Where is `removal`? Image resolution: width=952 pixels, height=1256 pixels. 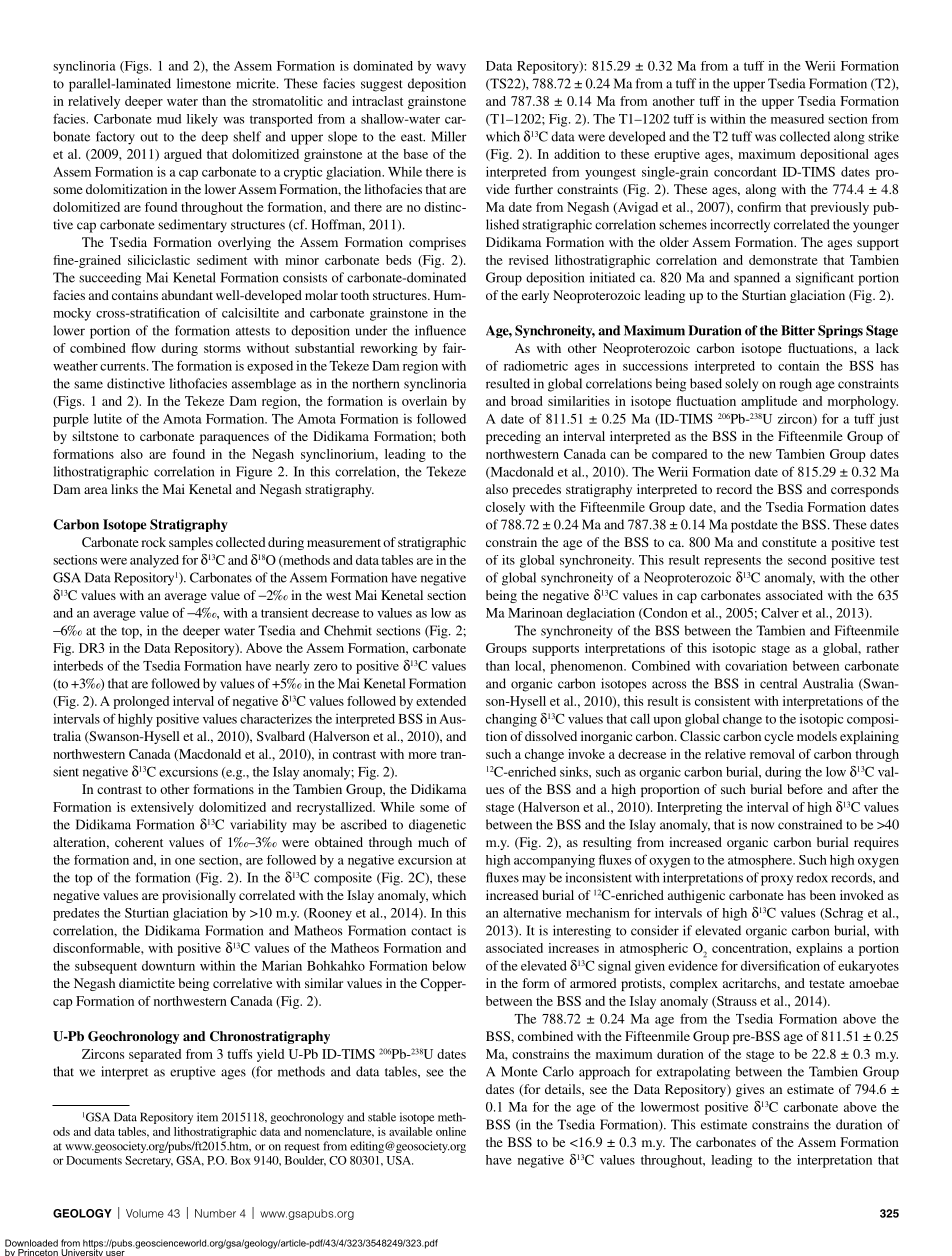 removal is located at coordinates (772, 754).
